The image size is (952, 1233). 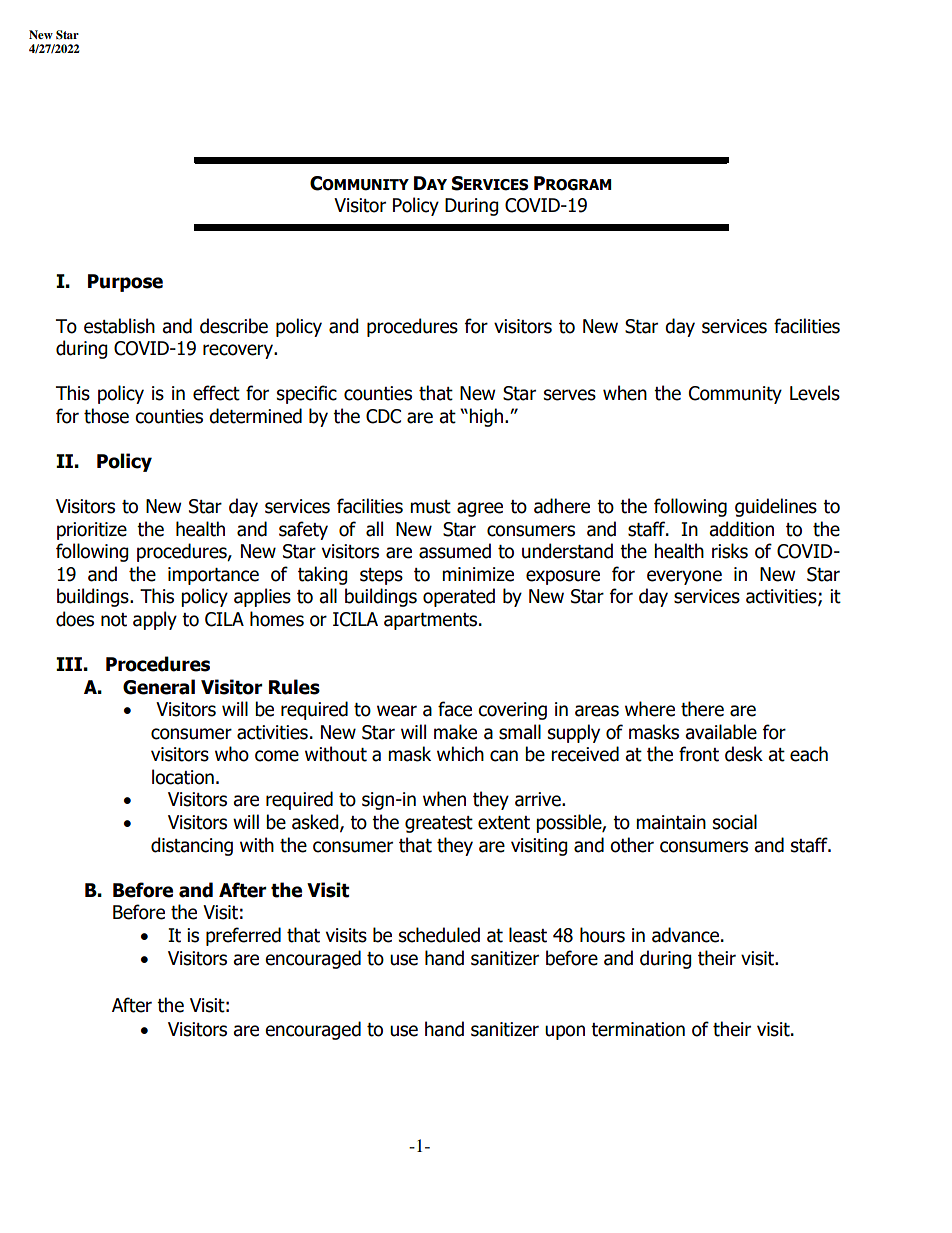 What do you see at coordinates (243, 936) in the screenshot?
I see `preferred` at bounding box center [243, 936].
